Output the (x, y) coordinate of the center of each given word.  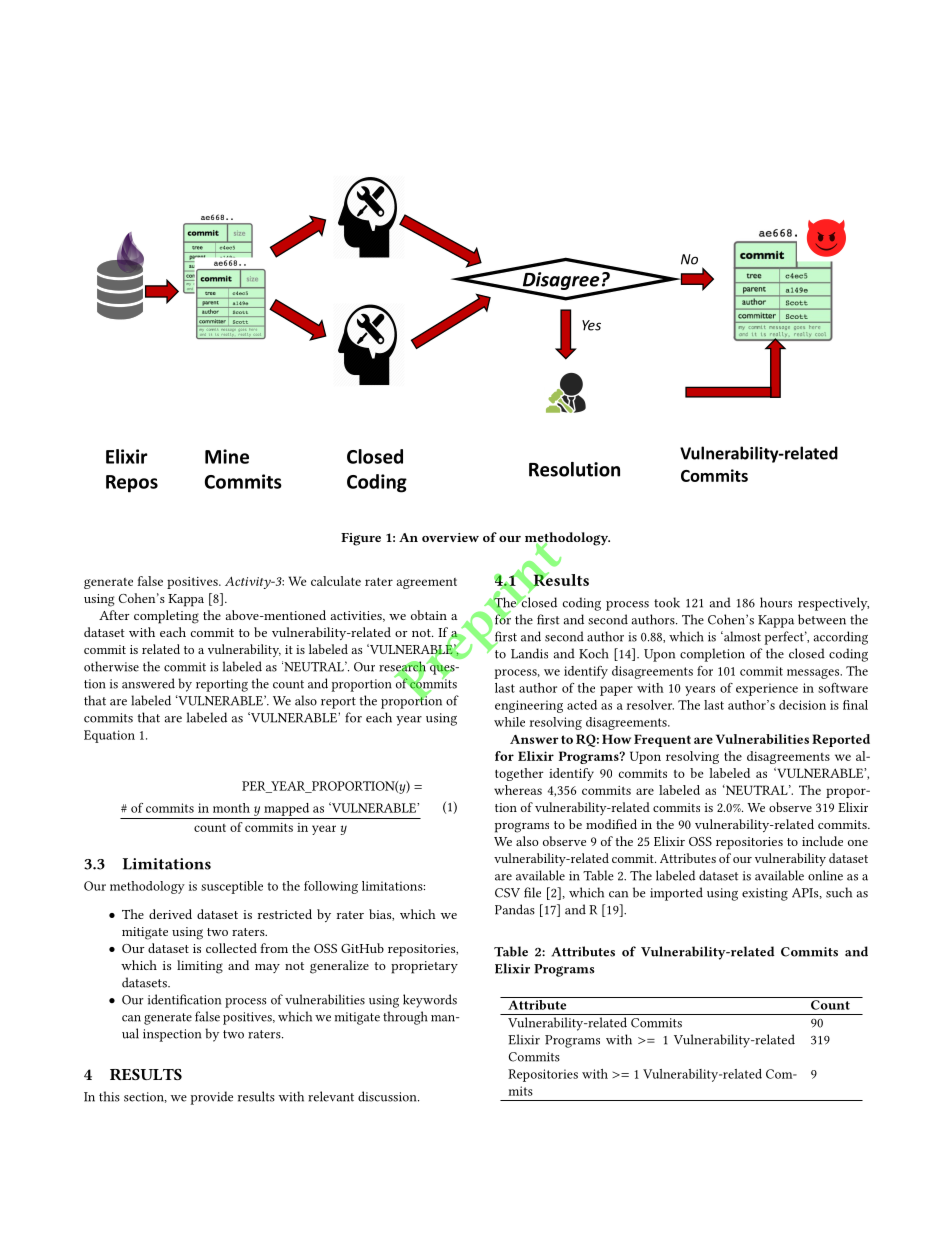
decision (802, 705)
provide (211, 1098)
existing (765, 894)
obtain (429, 615)
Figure (361, 539)
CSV (507, 893)
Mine (227, 456)
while (509, 722)
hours (776, 602)
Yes (591, 325)
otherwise (111, 666)
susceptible (232, 887)
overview (450, 537)
